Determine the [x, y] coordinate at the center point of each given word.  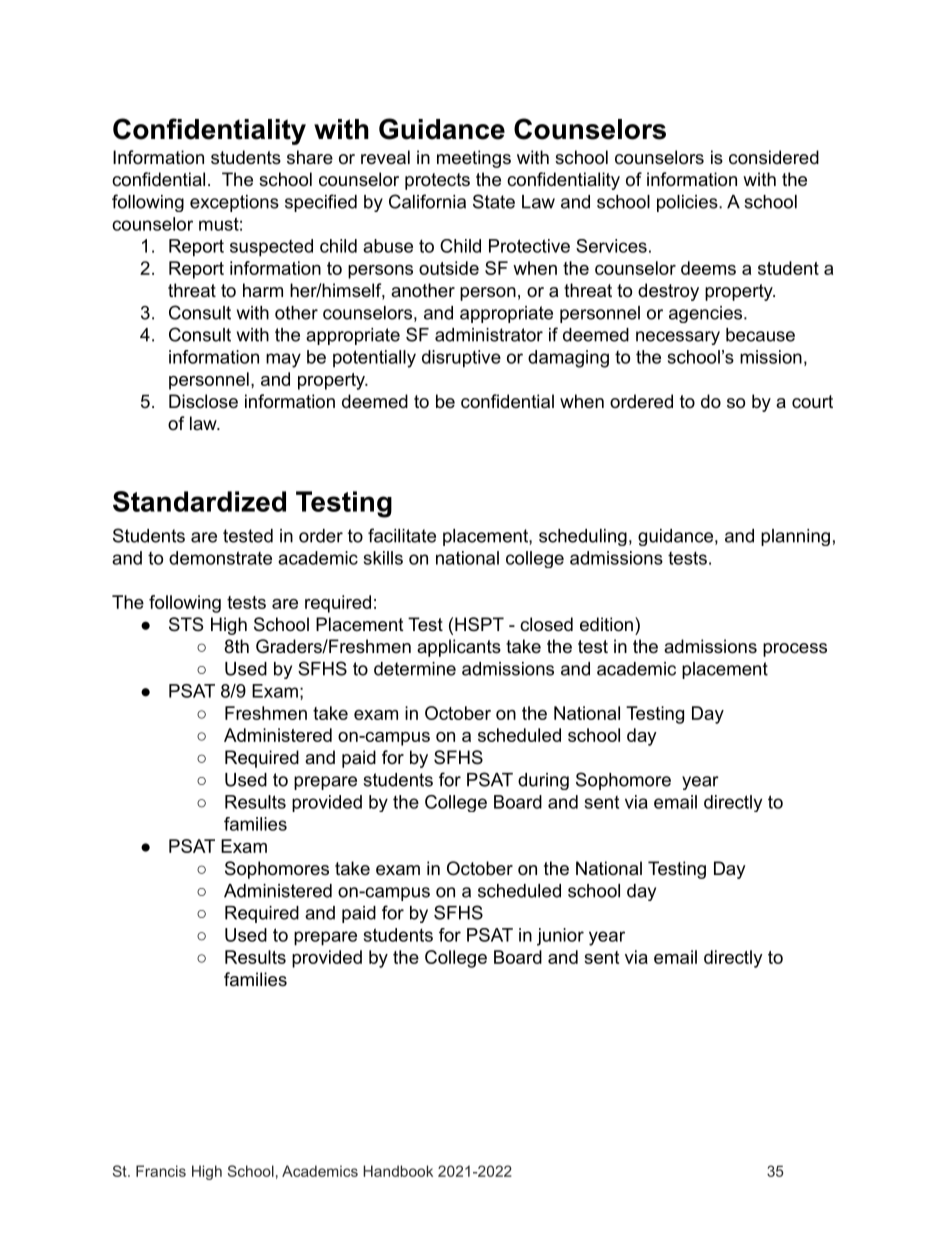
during [543, 781]
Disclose [203, 401]
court [812, 401]
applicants [459, 648]
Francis [161, 1171]
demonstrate [220, 558]
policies [687, 203]
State [494, 201]
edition [606, 624]
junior [560, 937]
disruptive [461, 359]
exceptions [234, 203]
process [795, 650]
